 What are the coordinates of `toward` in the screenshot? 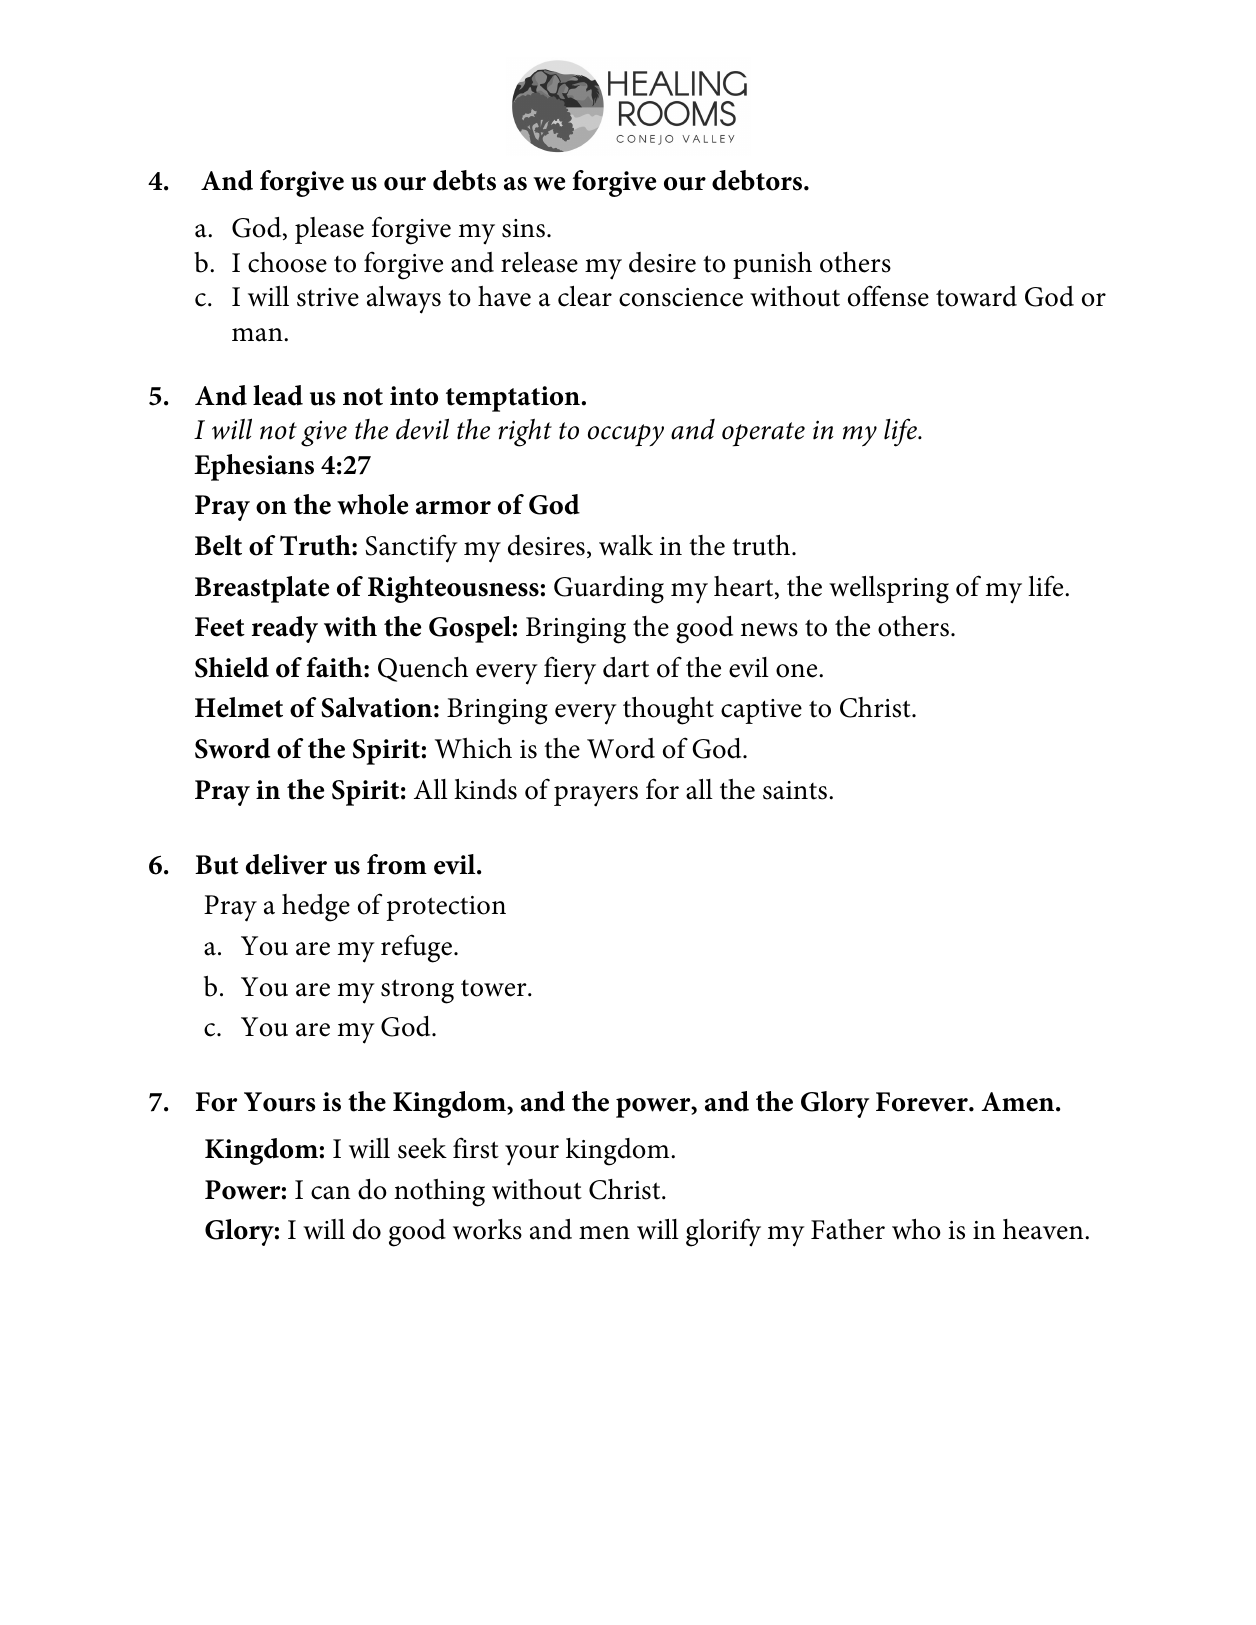 It's located at (976, 296).
